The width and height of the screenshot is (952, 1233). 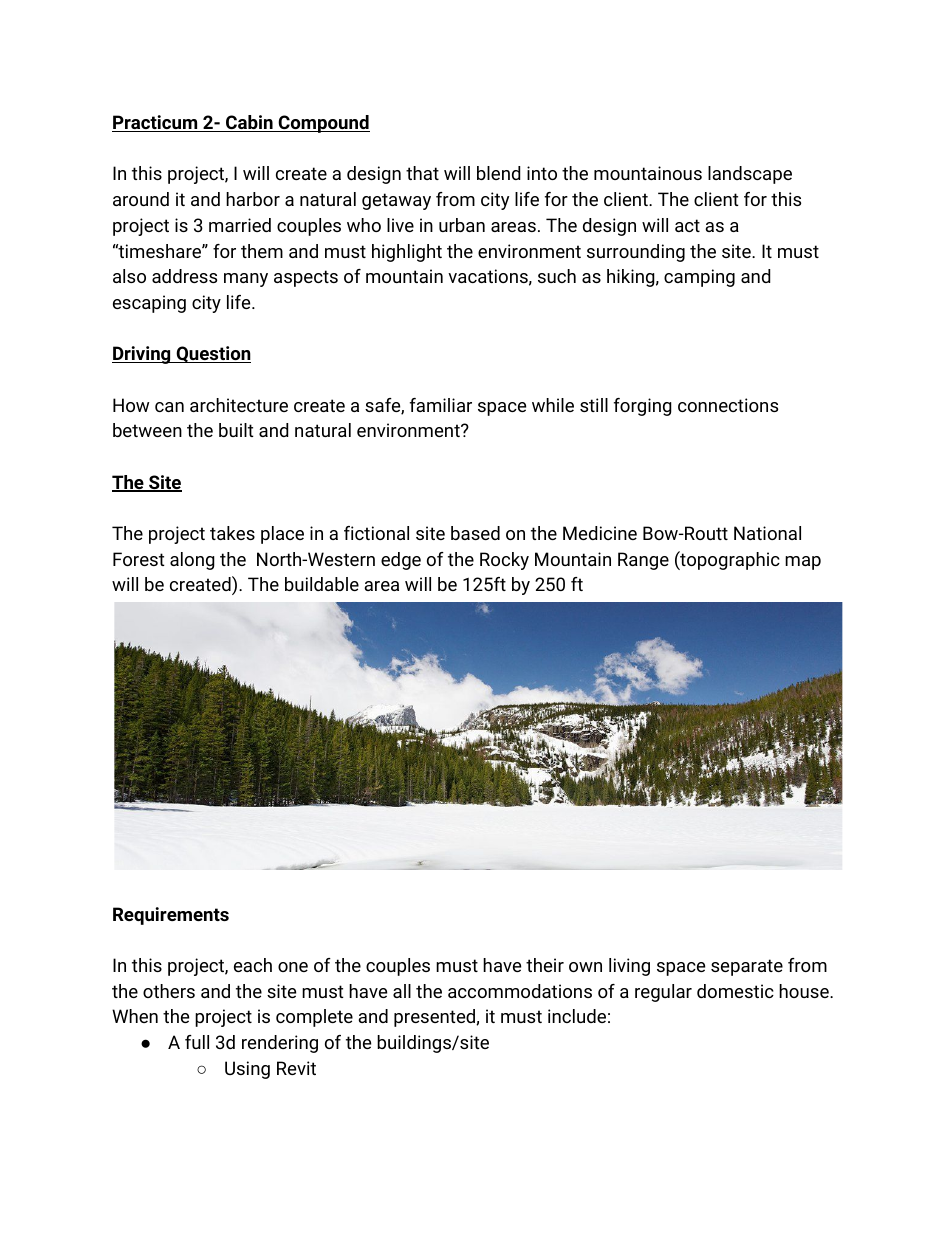 I want to click on blend, so click(x=498, y=173).
